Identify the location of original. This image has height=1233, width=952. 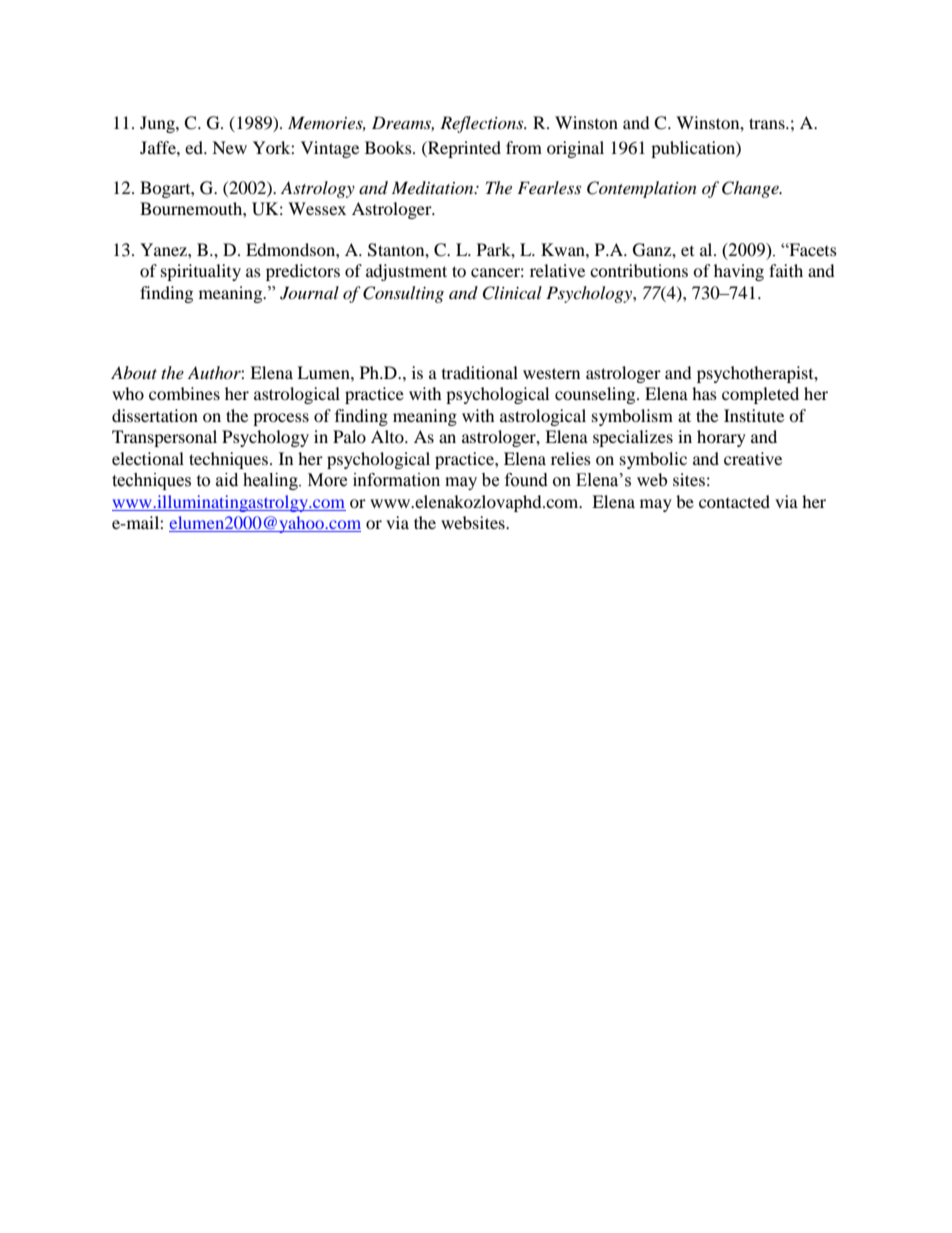
(575, 149).
